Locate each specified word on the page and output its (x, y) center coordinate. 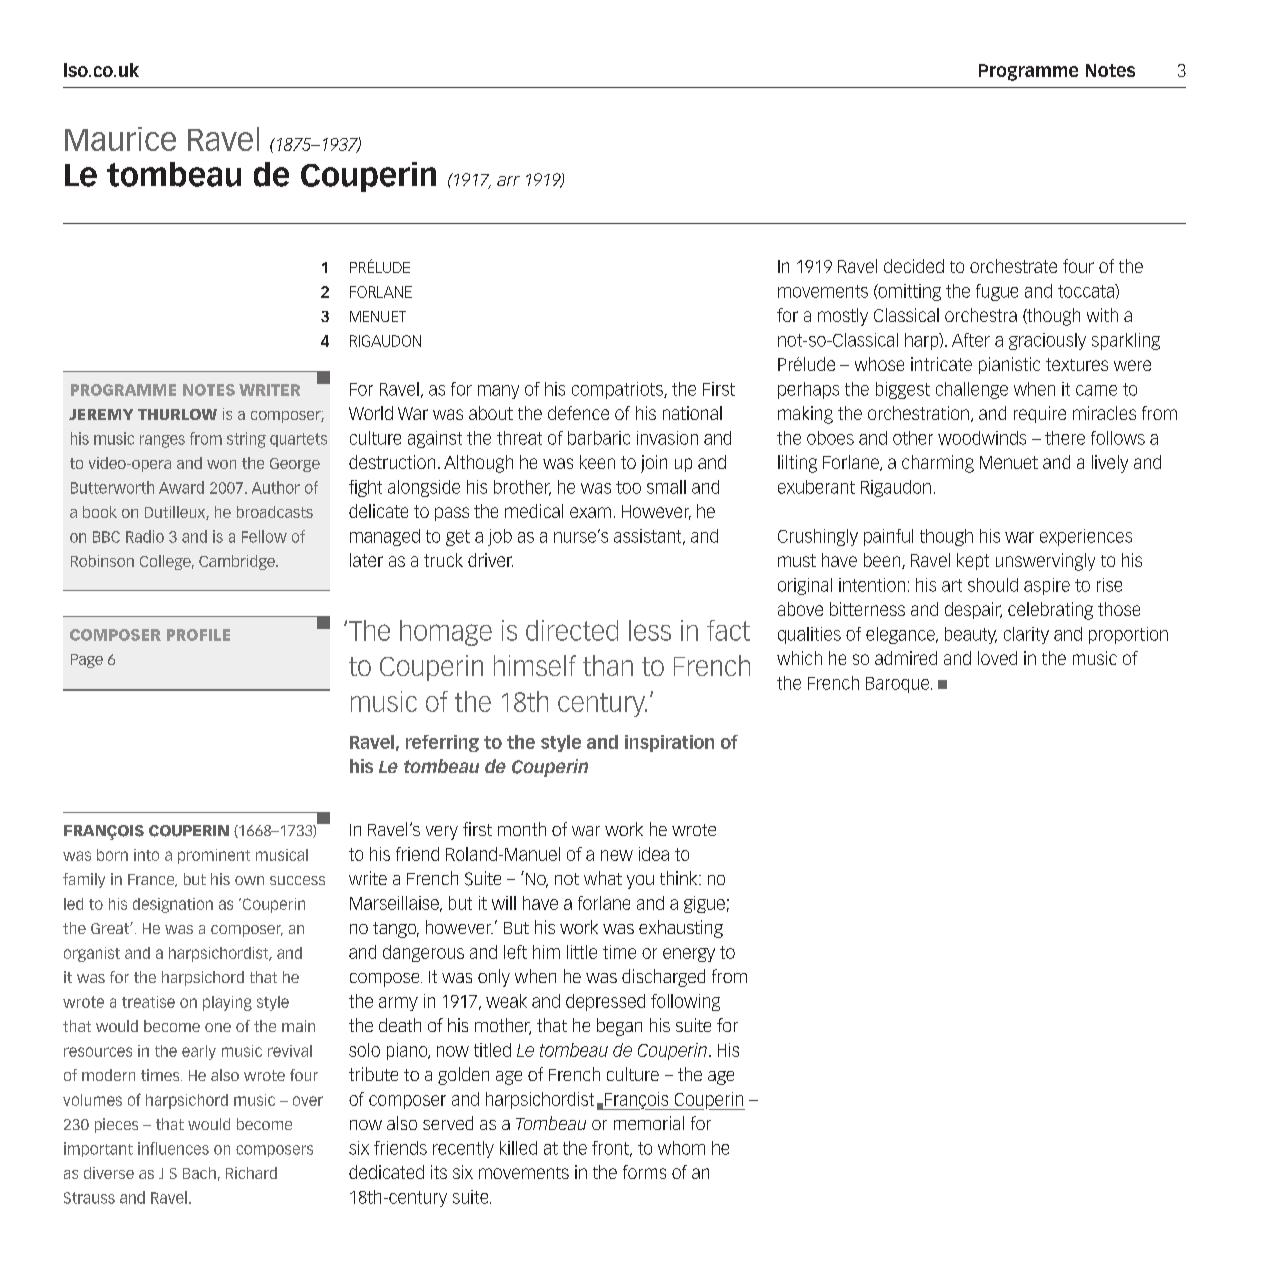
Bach (199, 1173)
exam (590, 512)
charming (938, 464)
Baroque (899, 685)
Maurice (120, 139)
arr (508, 181)
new (617, 855)
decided (914, 266)
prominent (214, 856)
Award (181, 487)
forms (644, 1172)
